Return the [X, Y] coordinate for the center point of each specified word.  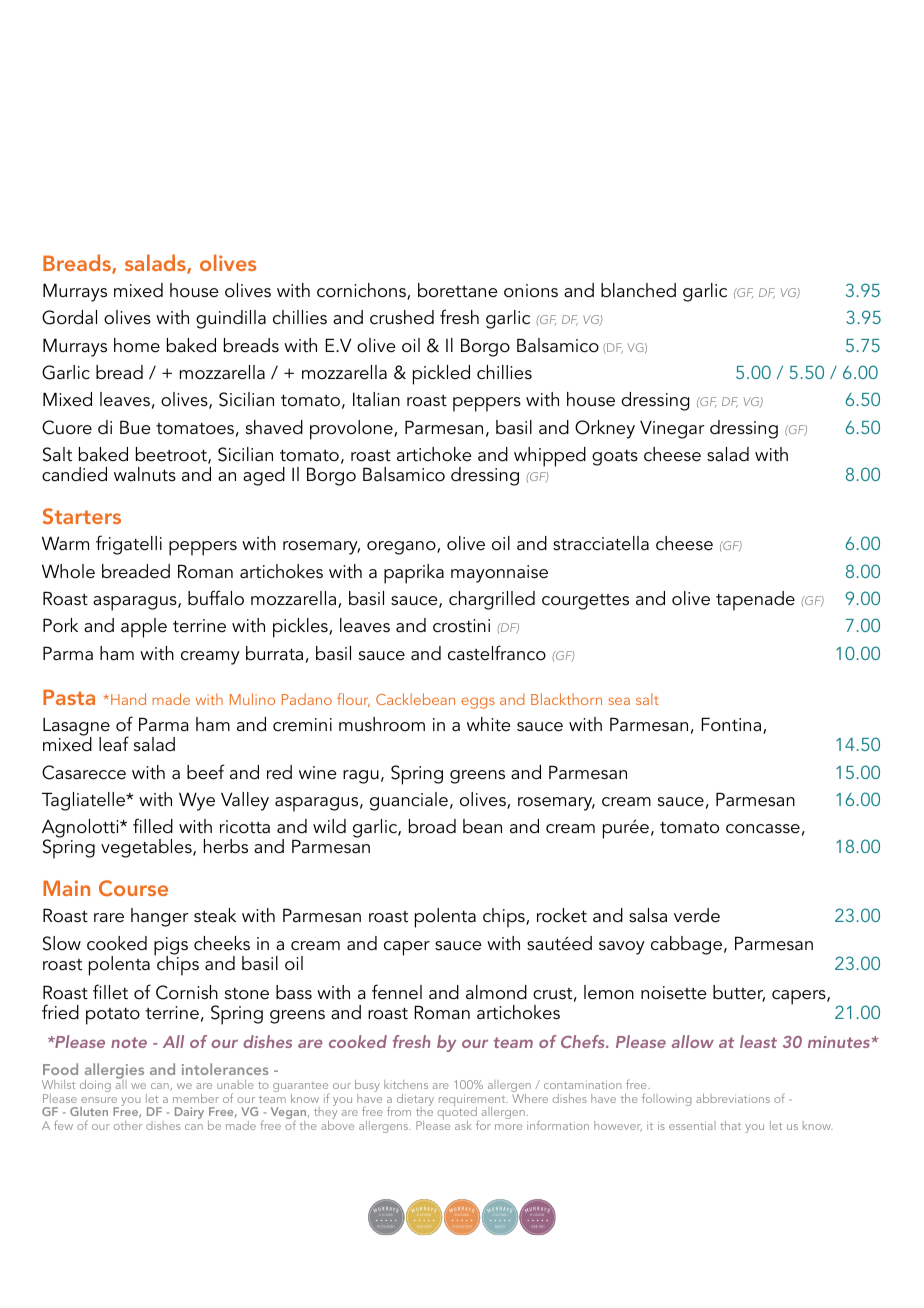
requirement [473, 1101]
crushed [402, 317]
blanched [638, 290]
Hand [128, 699]
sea [619, 701]
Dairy [189, 1113]
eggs [478, 703]
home [137, 345]
